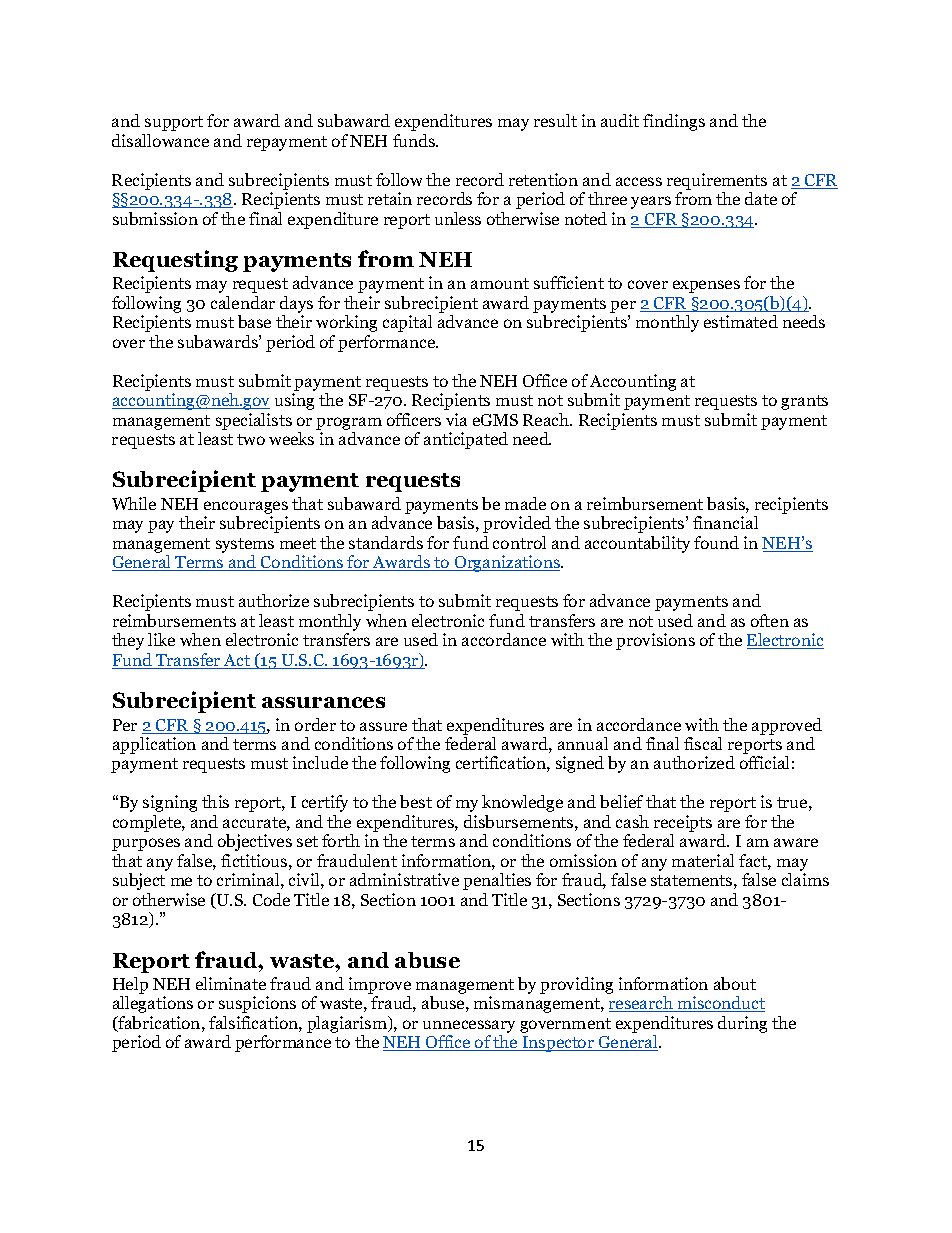 The width and height of the document is (952, 1233). I want to click on unnecessary, so click(469, 1028).
